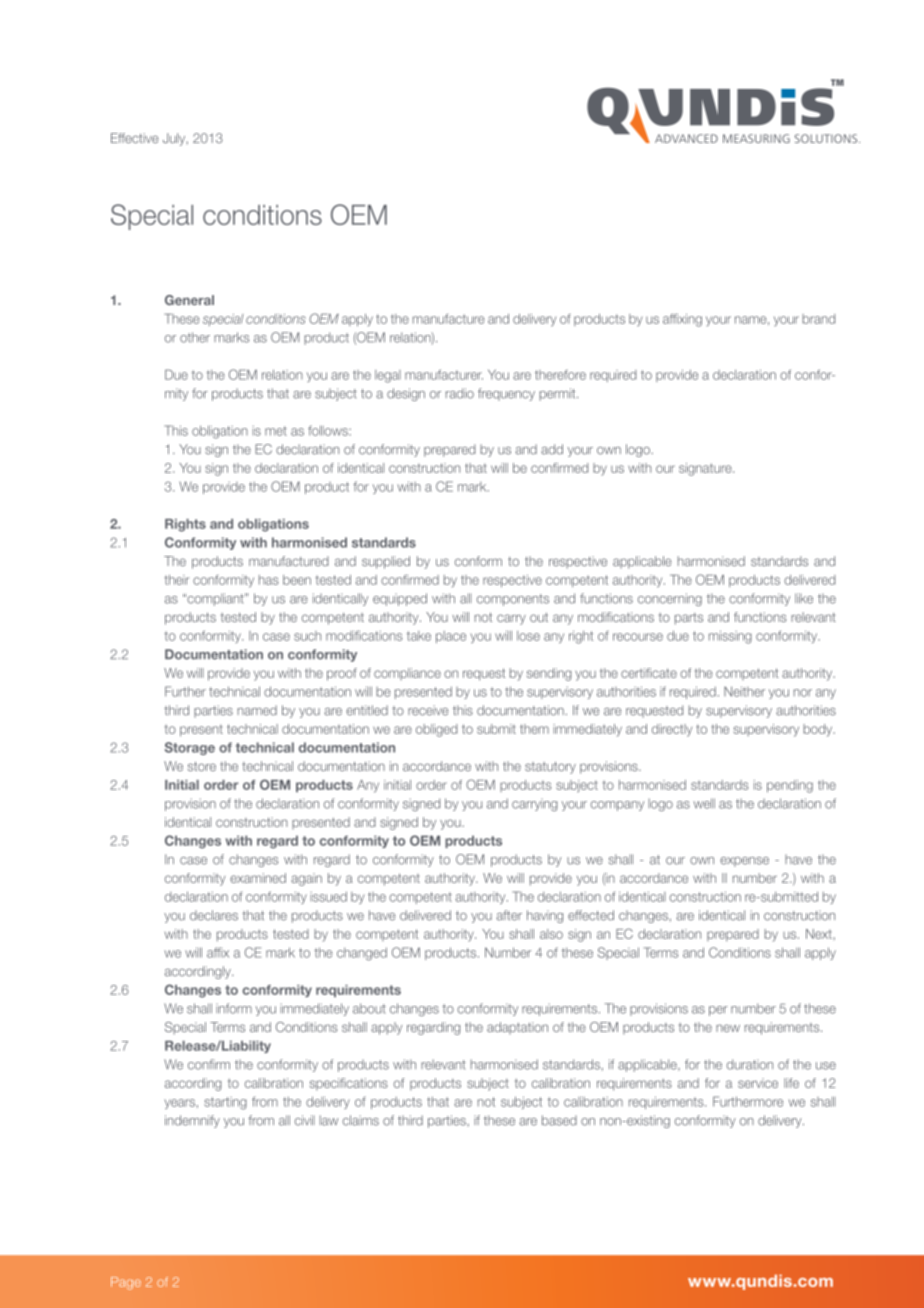  I want to click on Effective, so click(134, 138).
